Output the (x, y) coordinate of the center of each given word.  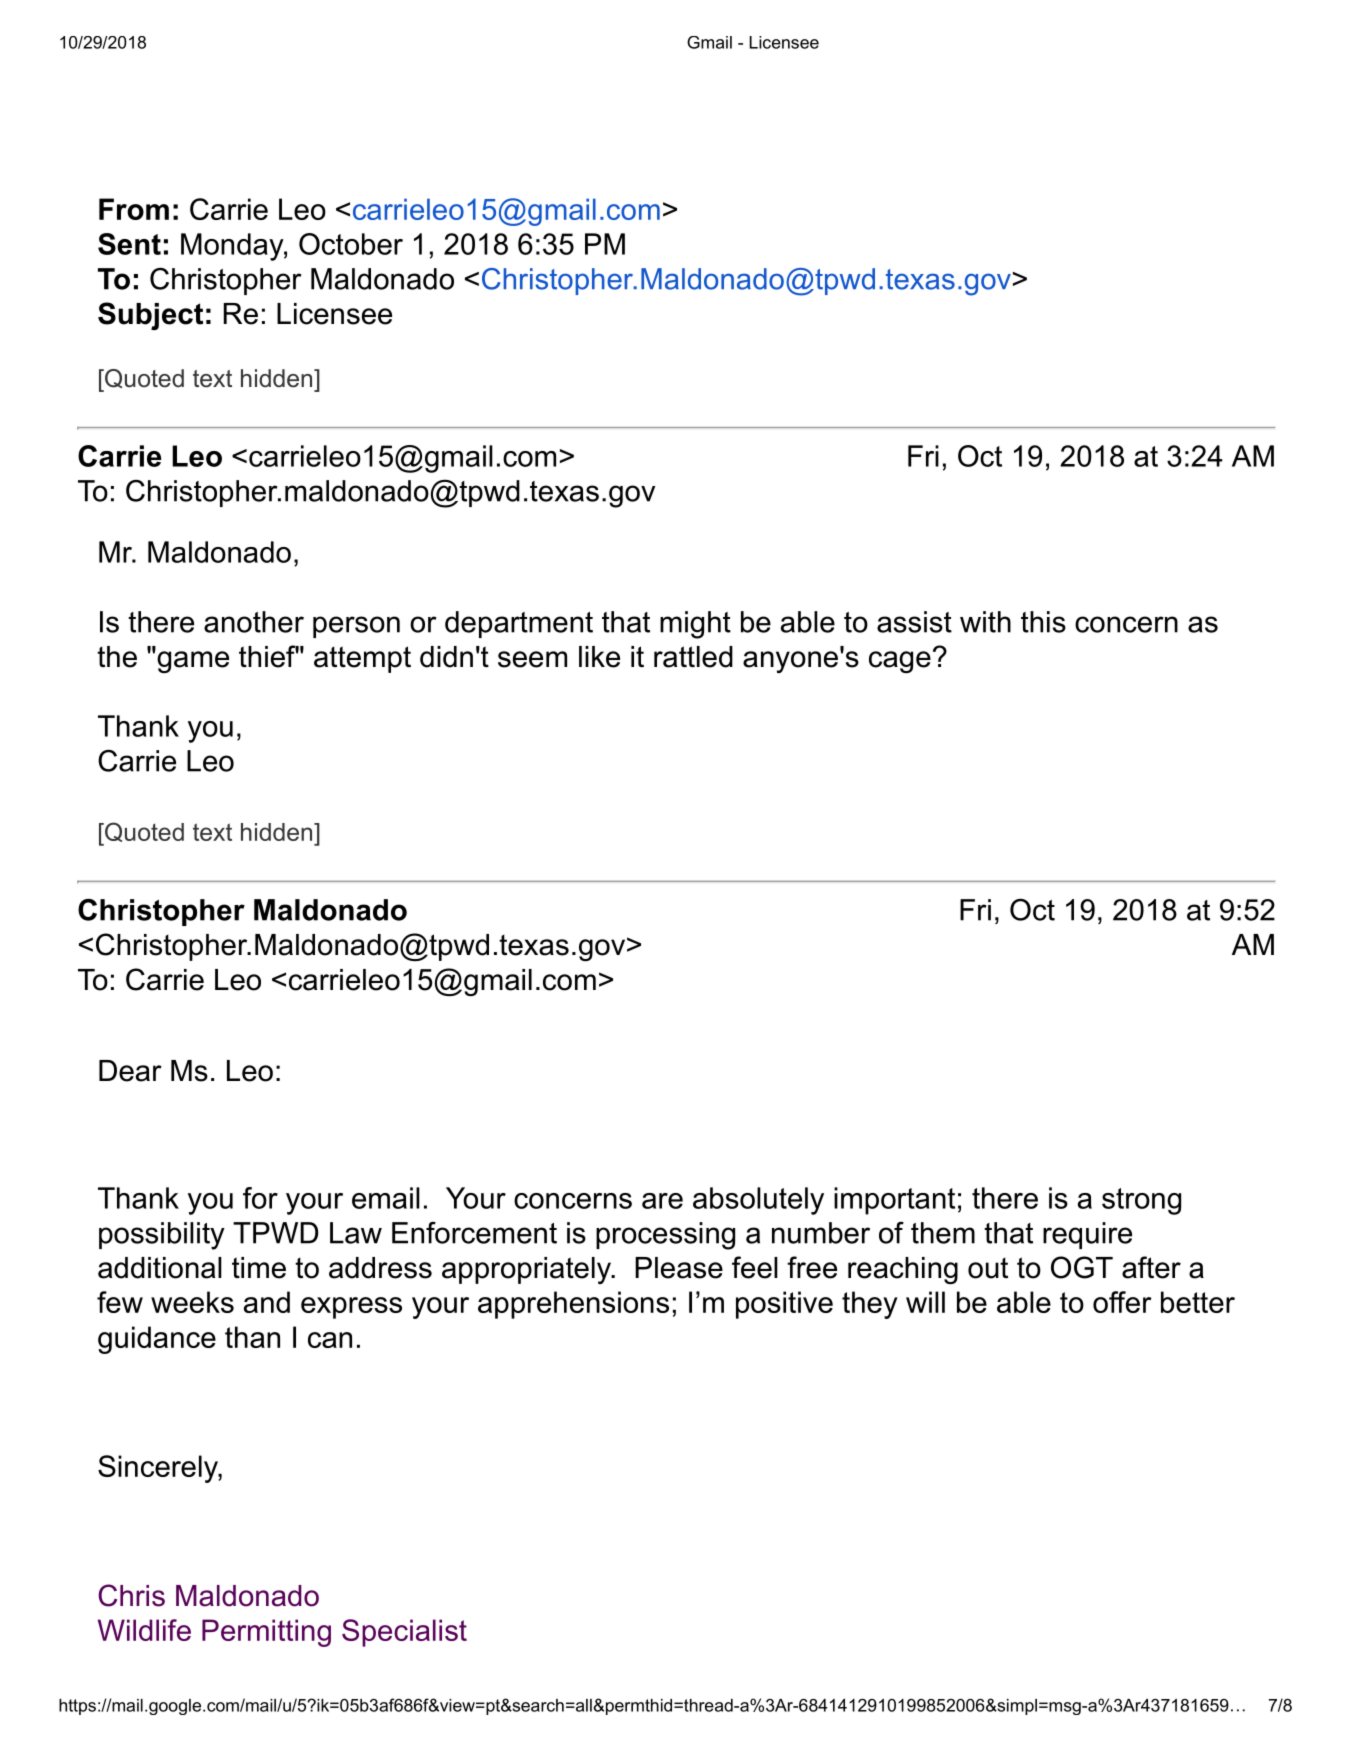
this (1043, 622)
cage (900, 662)
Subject (150, 316)
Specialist (404, 1633)
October (351, 244)
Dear (130, 1071)
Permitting (266, 1633)
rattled (693, 657)
